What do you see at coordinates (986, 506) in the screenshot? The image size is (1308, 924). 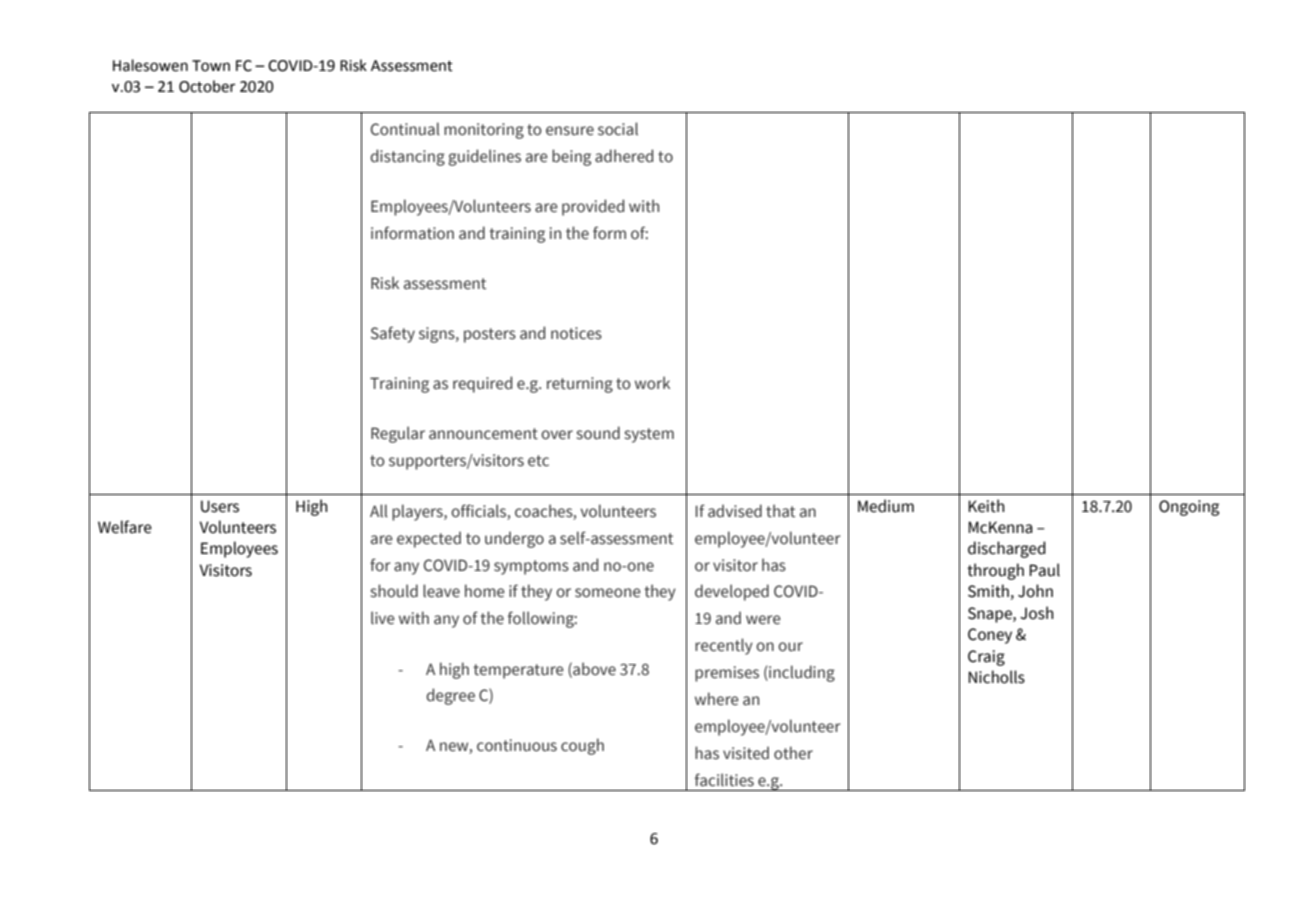 I see `Keith` at bounding box center [986, 506].
